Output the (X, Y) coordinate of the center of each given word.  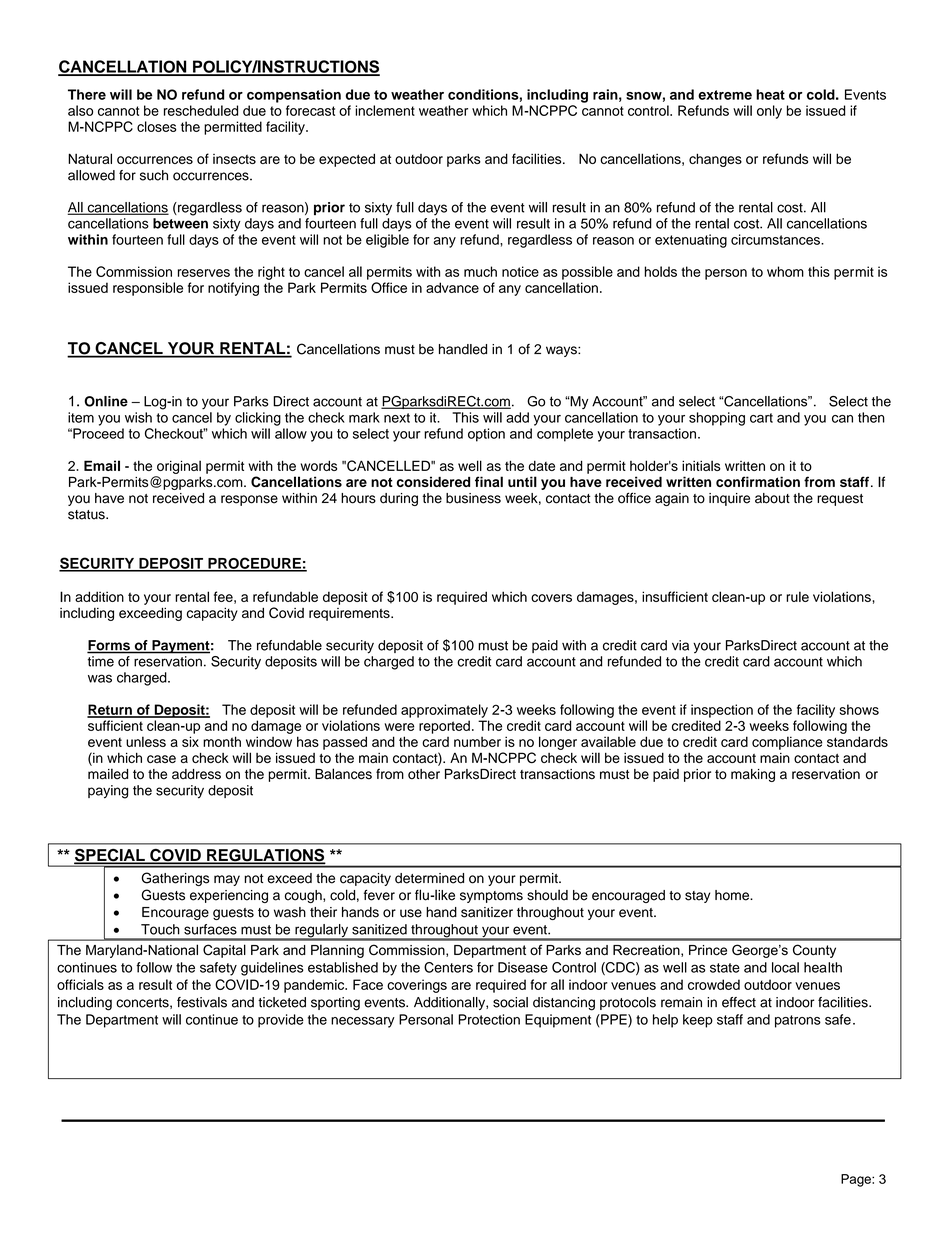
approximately (444, 711)
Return (110, 710)
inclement (385, 110)
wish (138, 417)
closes (157, 126)
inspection (722, 711)
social (510, 1002)
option (486, 435)
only (769, 112)
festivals (202, 1002)
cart (761, 418)
